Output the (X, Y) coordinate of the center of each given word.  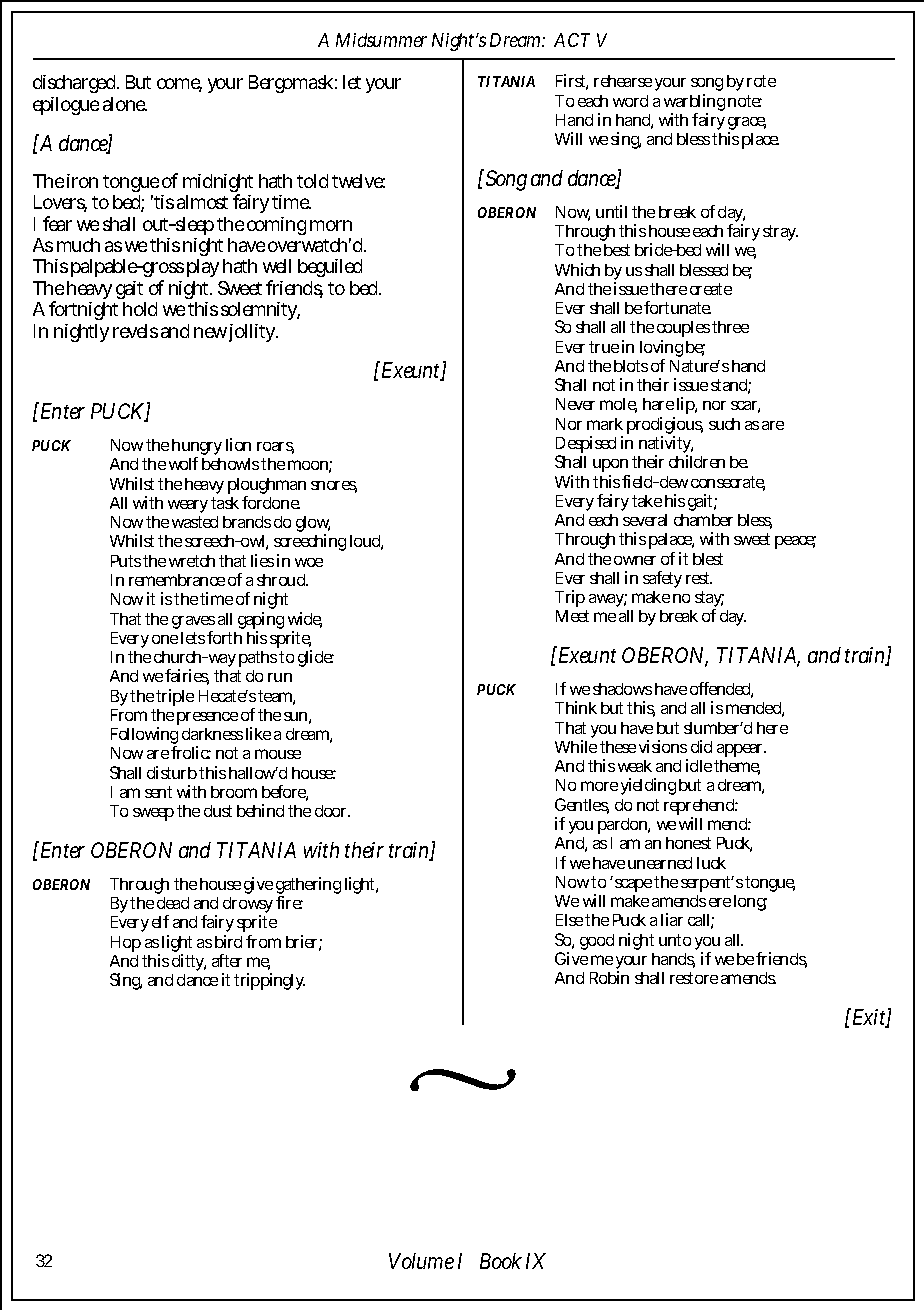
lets (193, 638)
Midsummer (381, 40)
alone (125, 104)
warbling (694, 104)
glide (316, 658)
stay (709, 600)
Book (501, 1261)
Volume (421, 1261)
